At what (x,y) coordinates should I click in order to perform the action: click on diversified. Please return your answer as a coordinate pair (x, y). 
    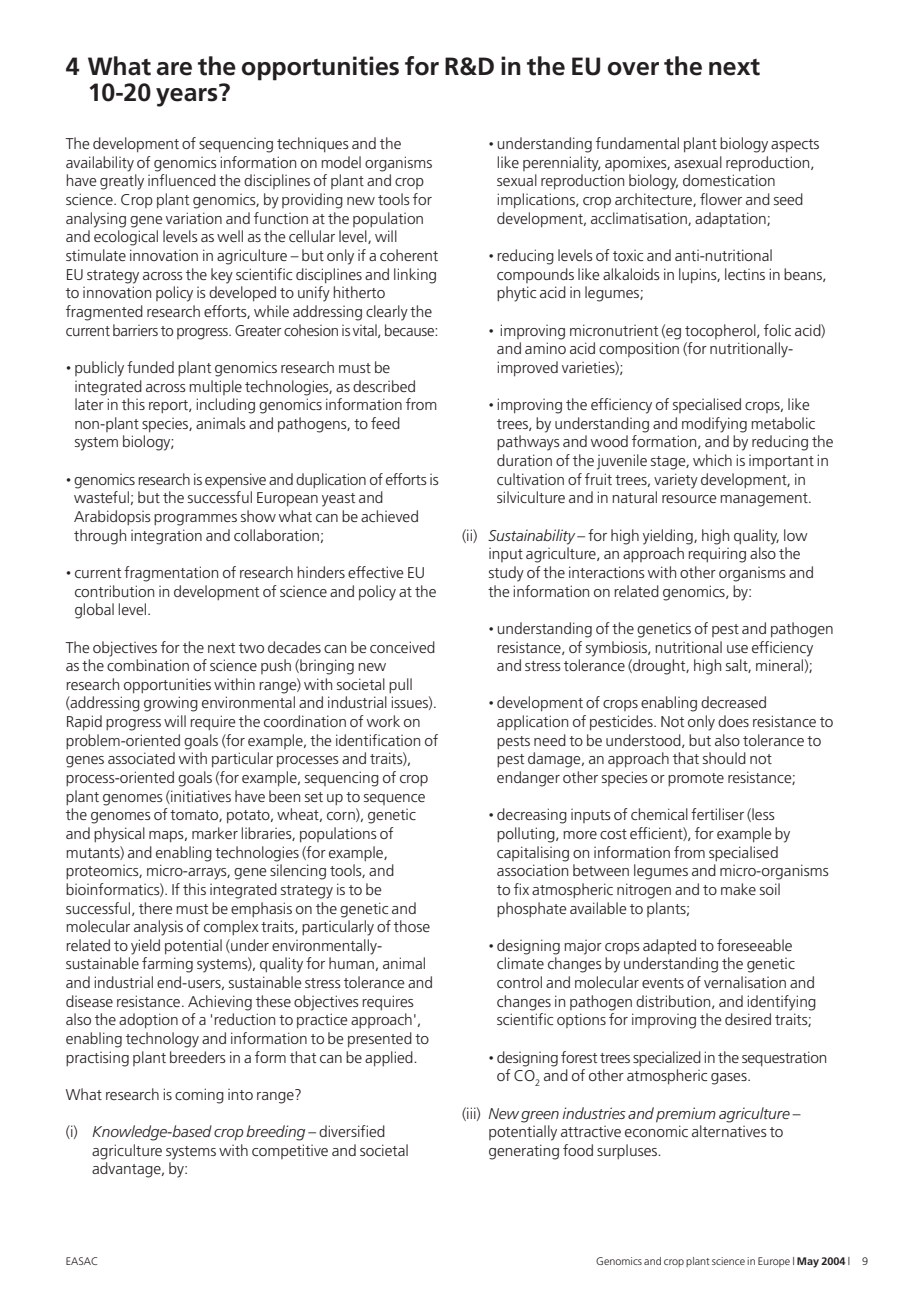
    Looking at the image, I should click on (352, 1131).
